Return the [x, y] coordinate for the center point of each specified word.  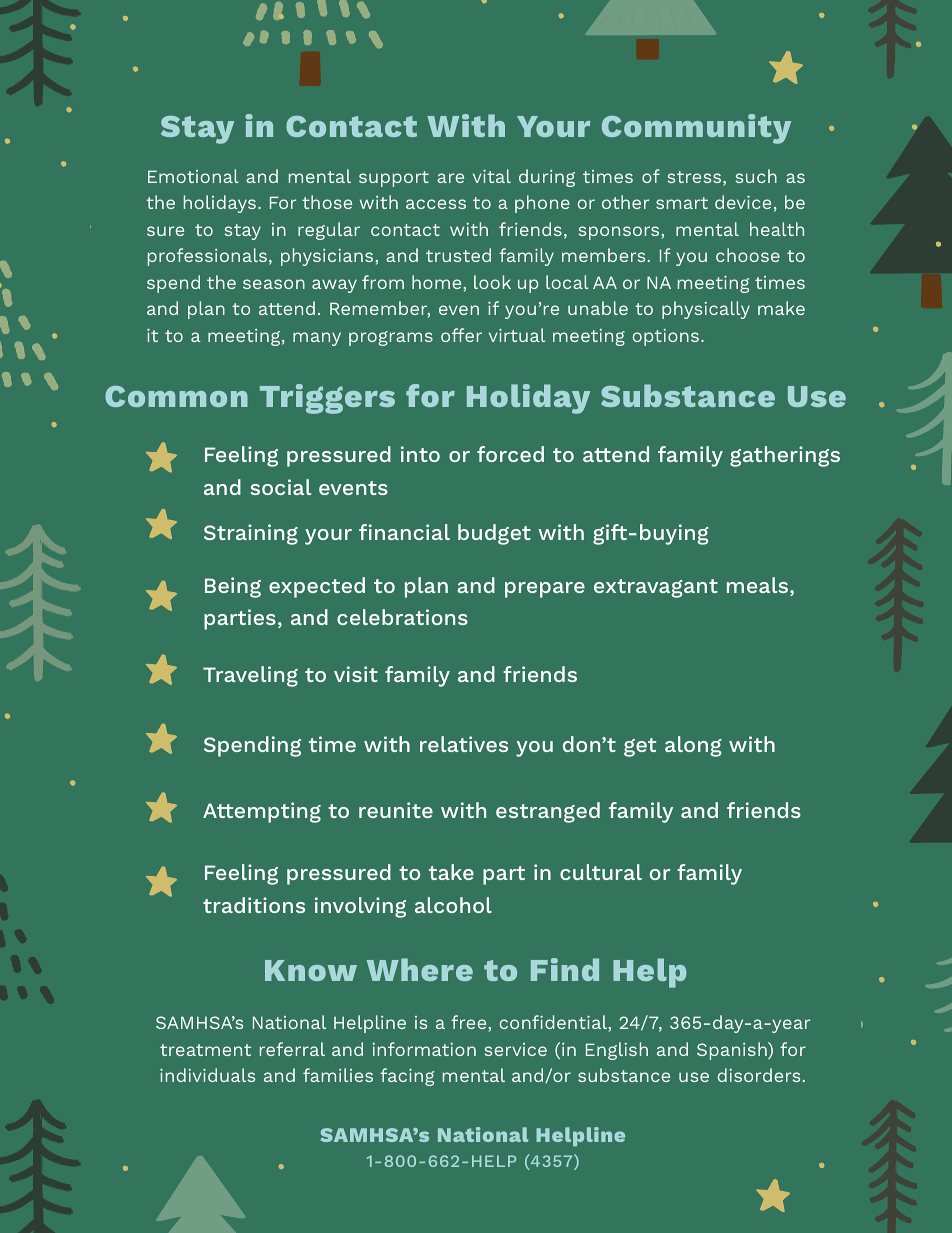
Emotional [193, 176]
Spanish [733, 1051]
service [515, 1049]
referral [292, 1049]
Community [696, 129]
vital [492, 176]
